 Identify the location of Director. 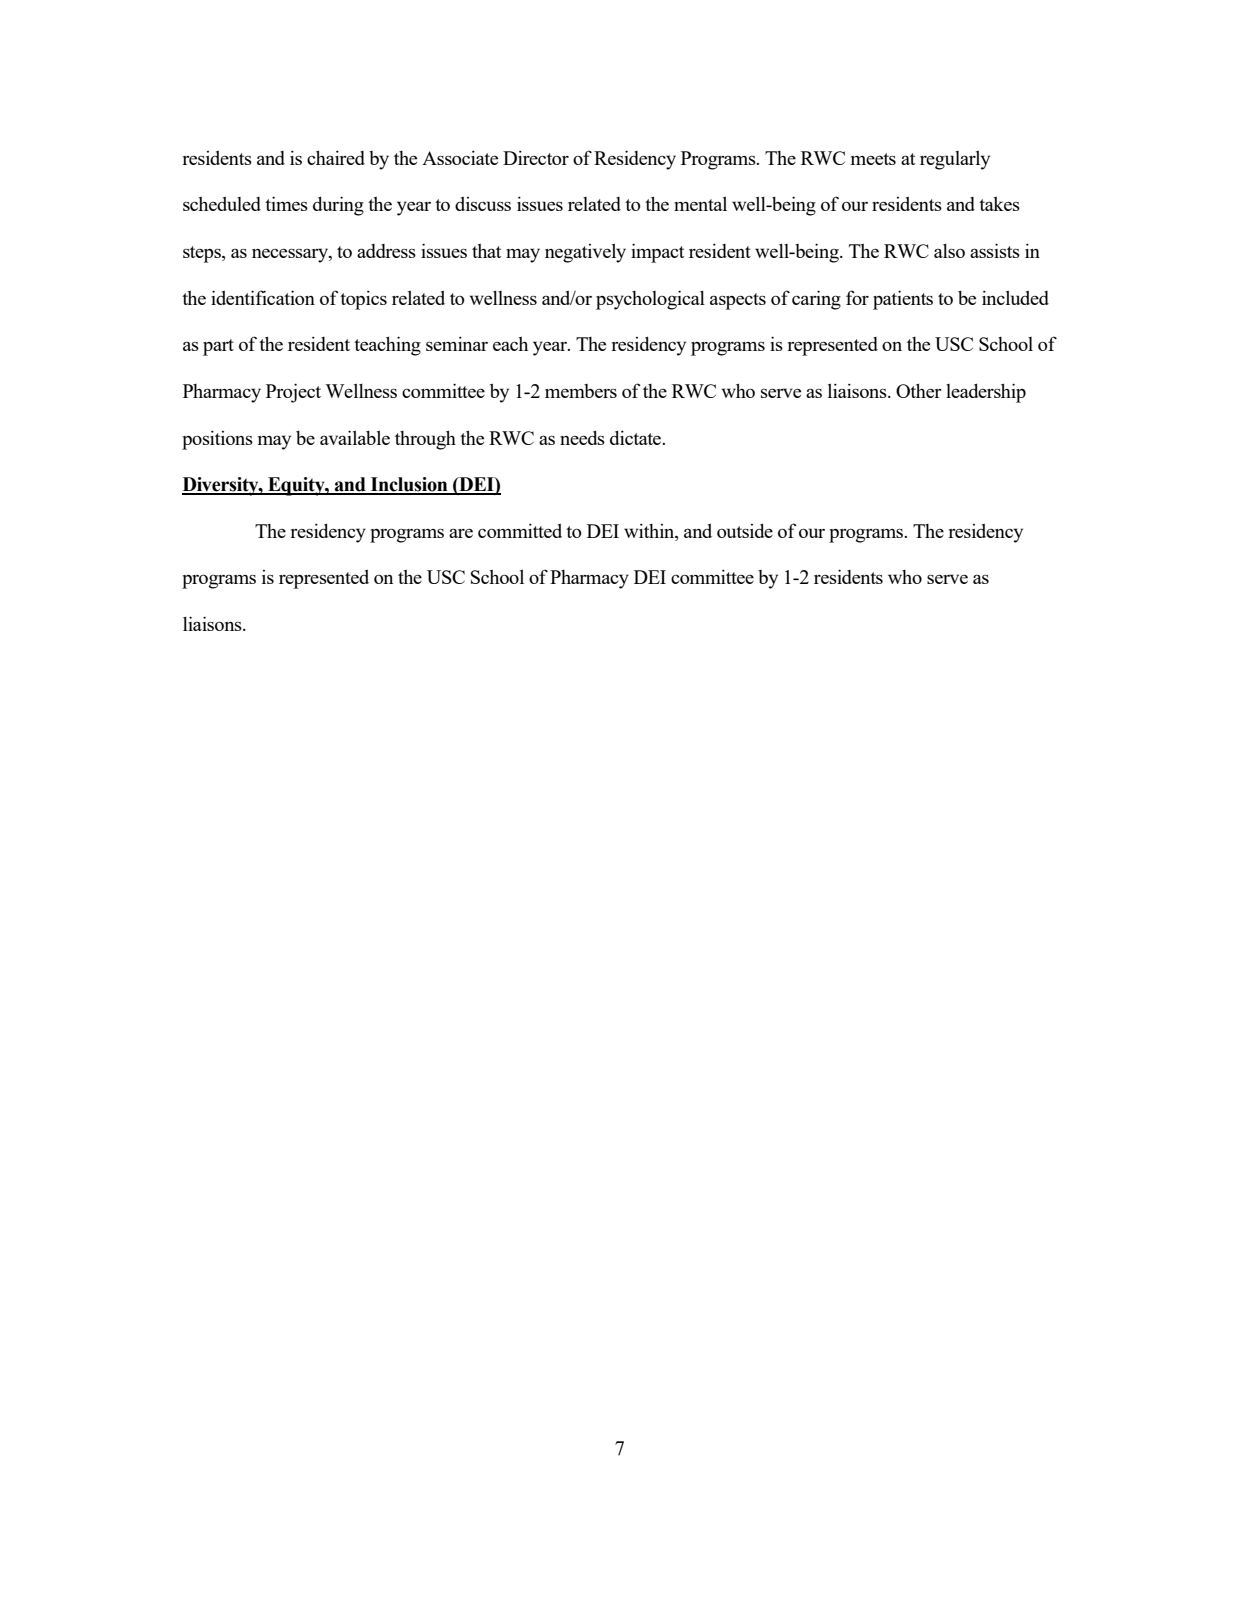
(536, 157).
